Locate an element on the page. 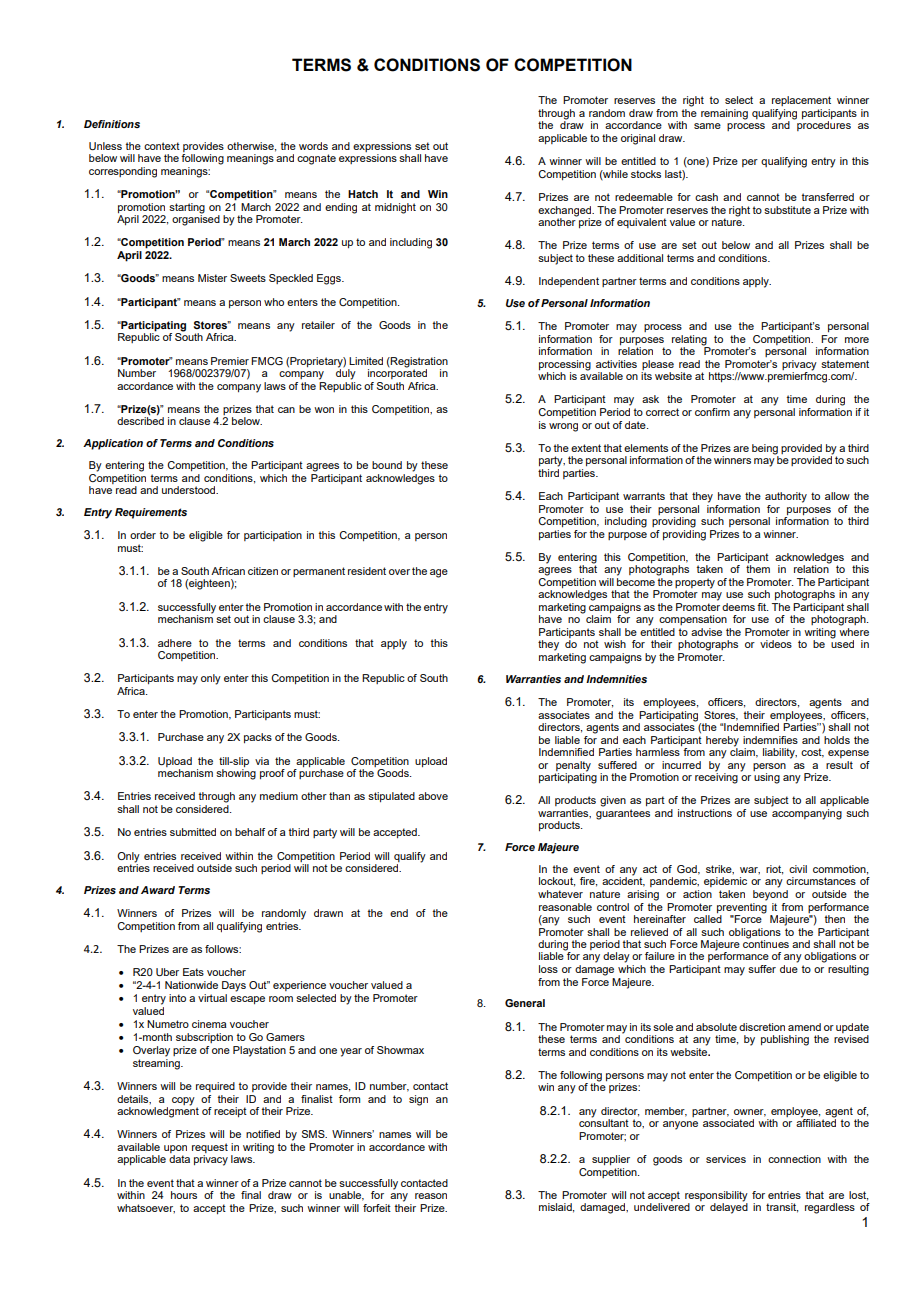 The width and height of the document is (924, 1308). remaining is located at coordinates (724, 114).
